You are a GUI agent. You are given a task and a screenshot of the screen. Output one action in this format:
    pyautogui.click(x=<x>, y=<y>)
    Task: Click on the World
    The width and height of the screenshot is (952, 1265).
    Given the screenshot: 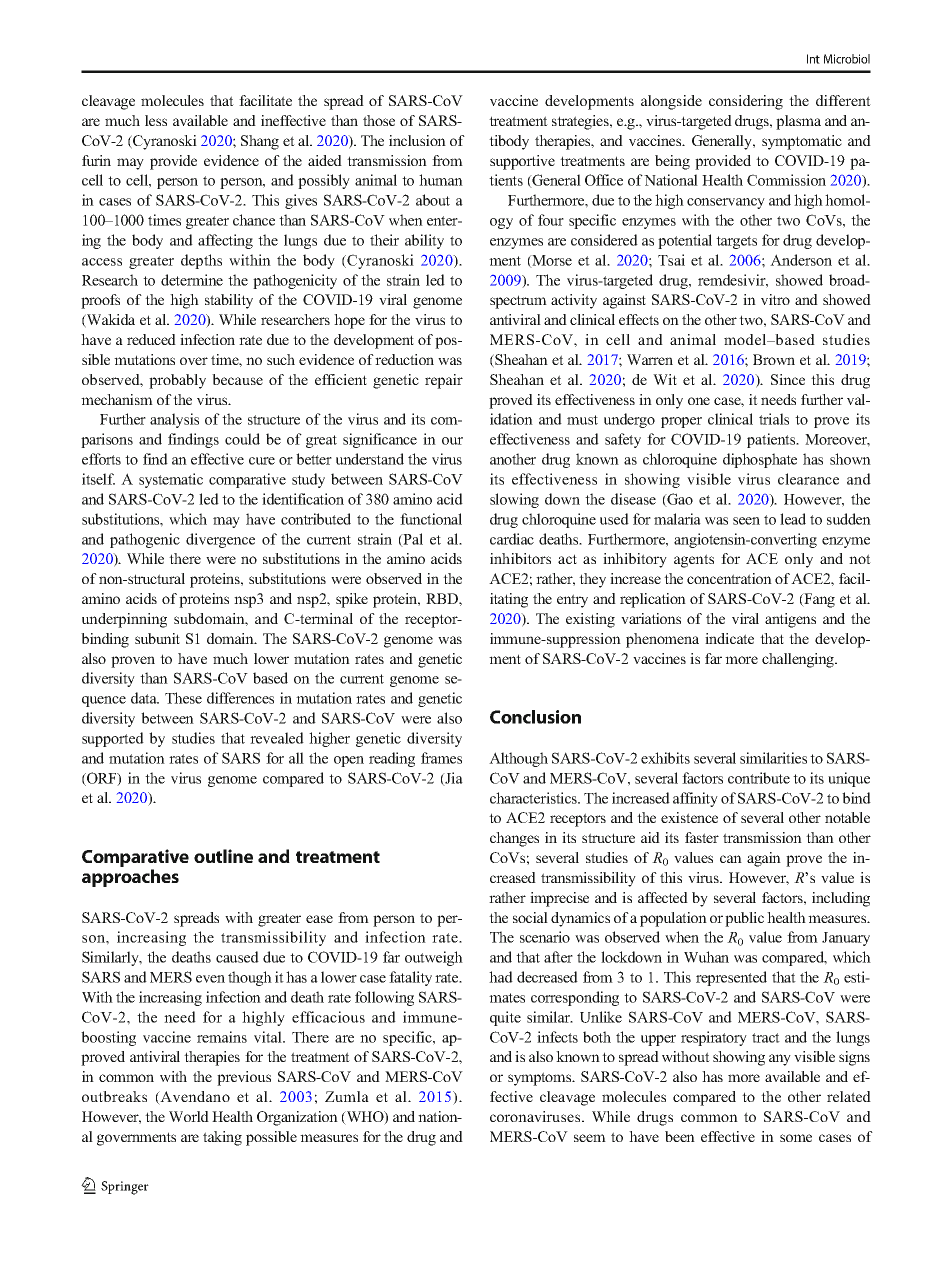 What is the action you would take?
    pyautogui.click(x=189, y=1116)
